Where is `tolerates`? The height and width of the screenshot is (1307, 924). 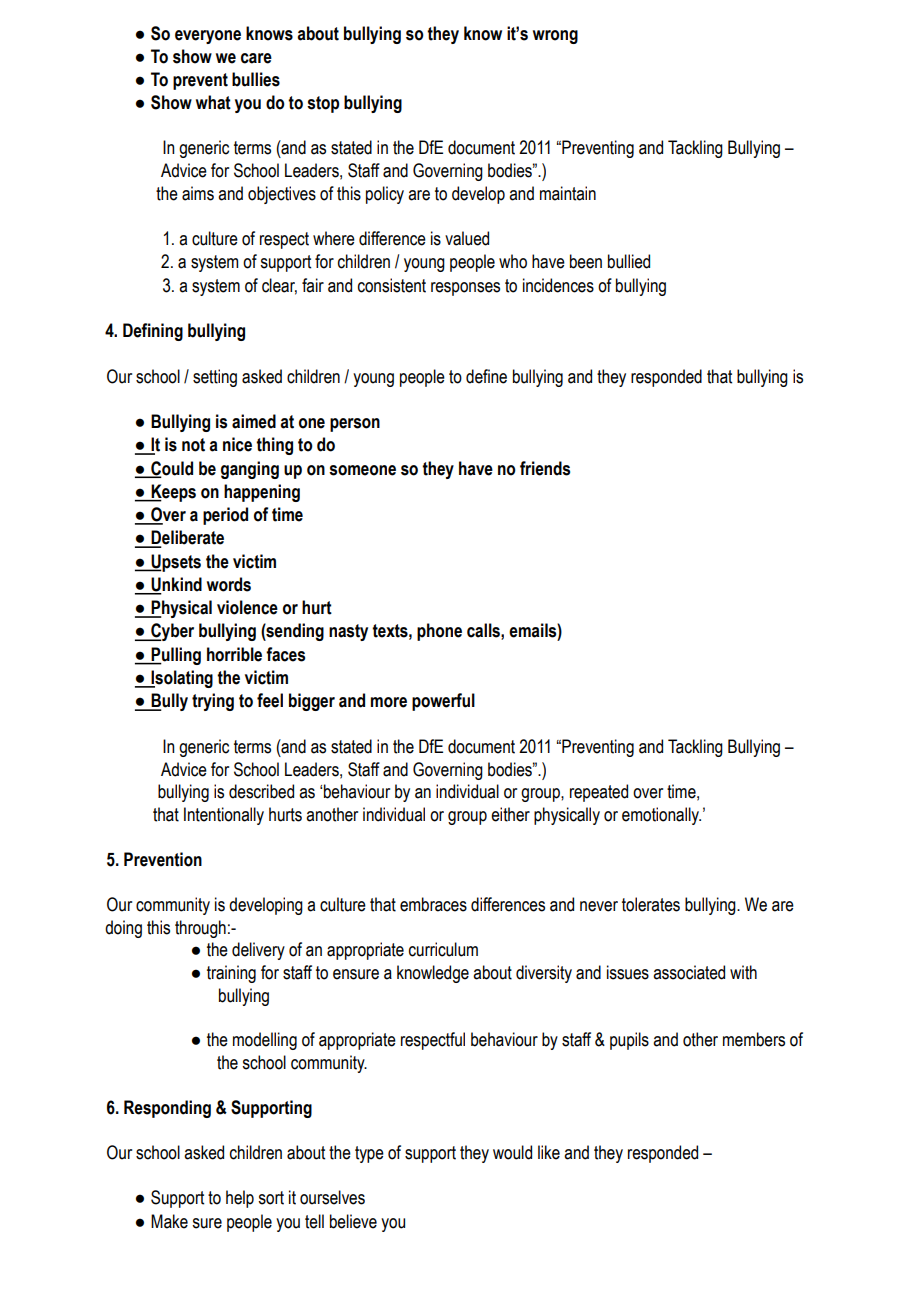 tolerates is located at coordinates (651, 904).
